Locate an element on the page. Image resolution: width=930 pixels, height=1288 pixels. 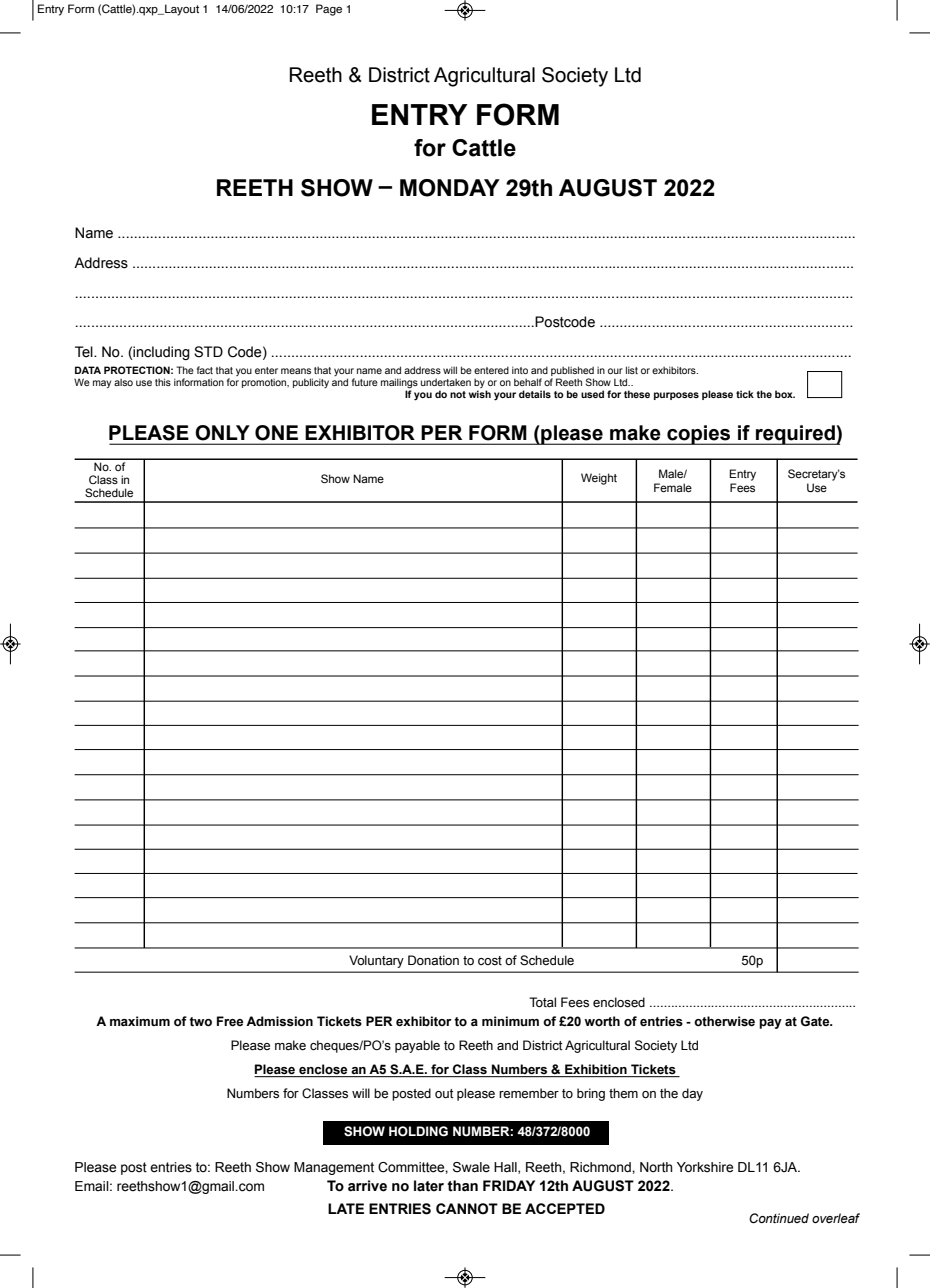
otherwise is located at coordinates (724, 1021).
